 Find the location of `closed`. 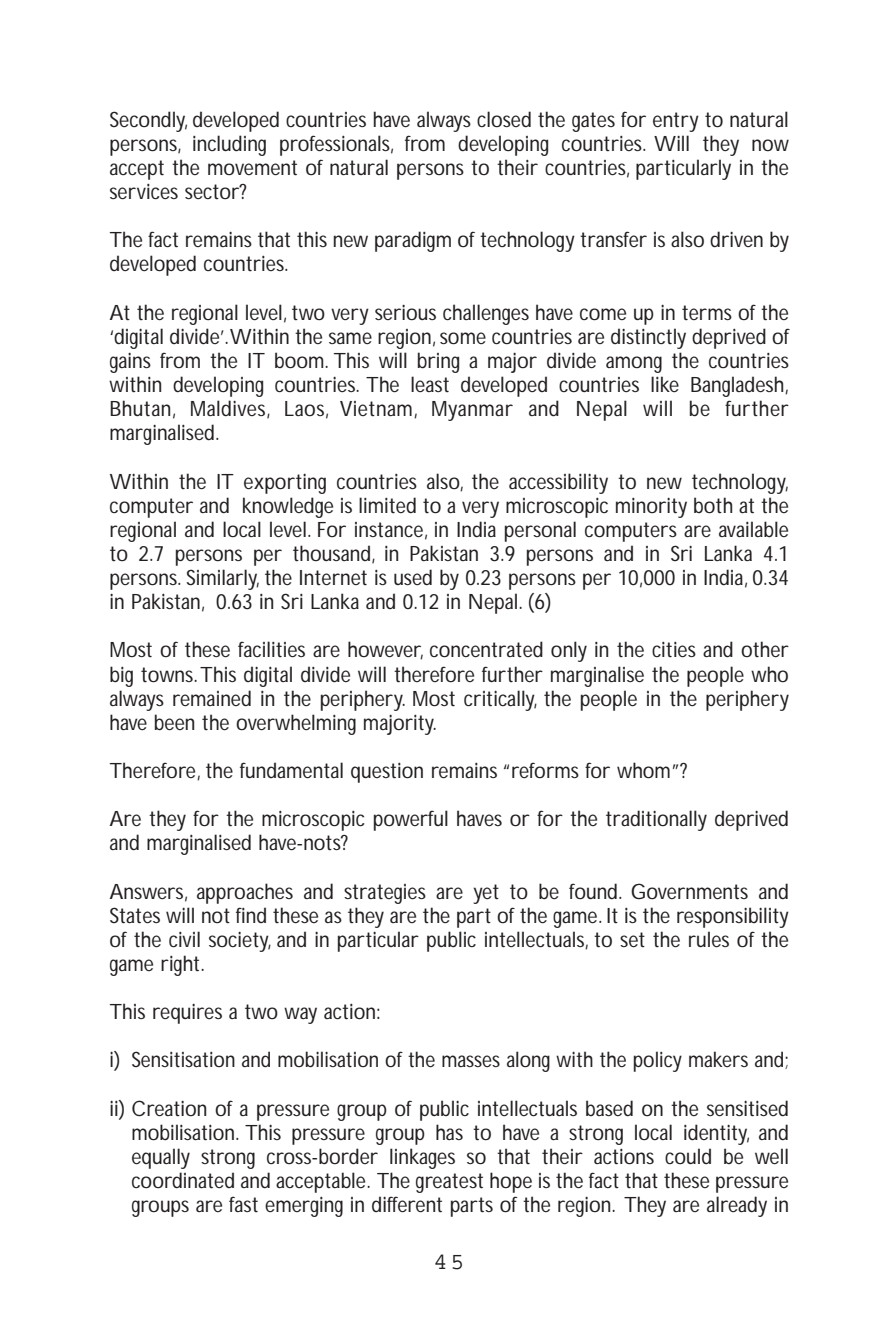

closed is located at coordinates (504, 119).
